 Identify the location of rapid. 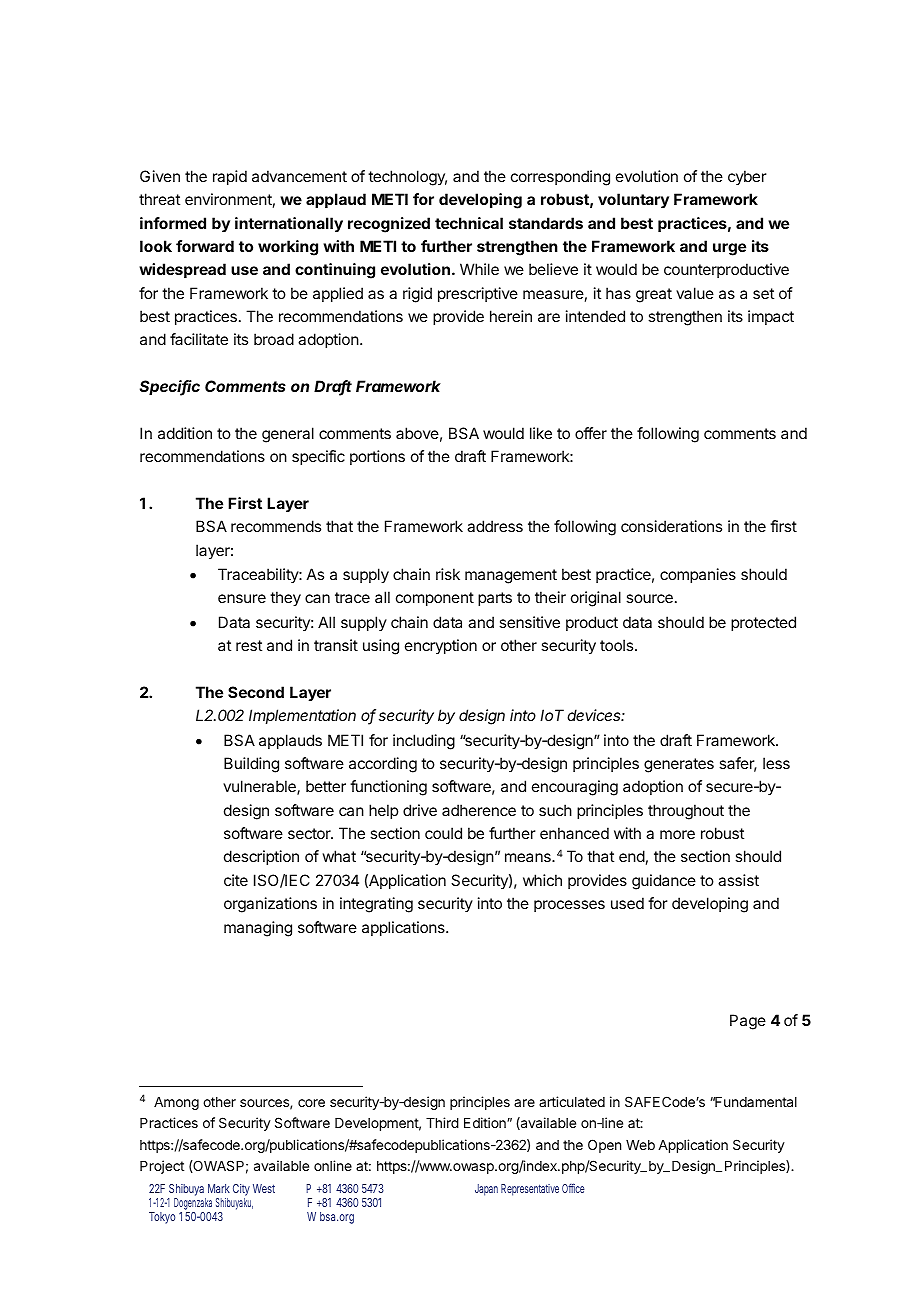
(230, 177).
